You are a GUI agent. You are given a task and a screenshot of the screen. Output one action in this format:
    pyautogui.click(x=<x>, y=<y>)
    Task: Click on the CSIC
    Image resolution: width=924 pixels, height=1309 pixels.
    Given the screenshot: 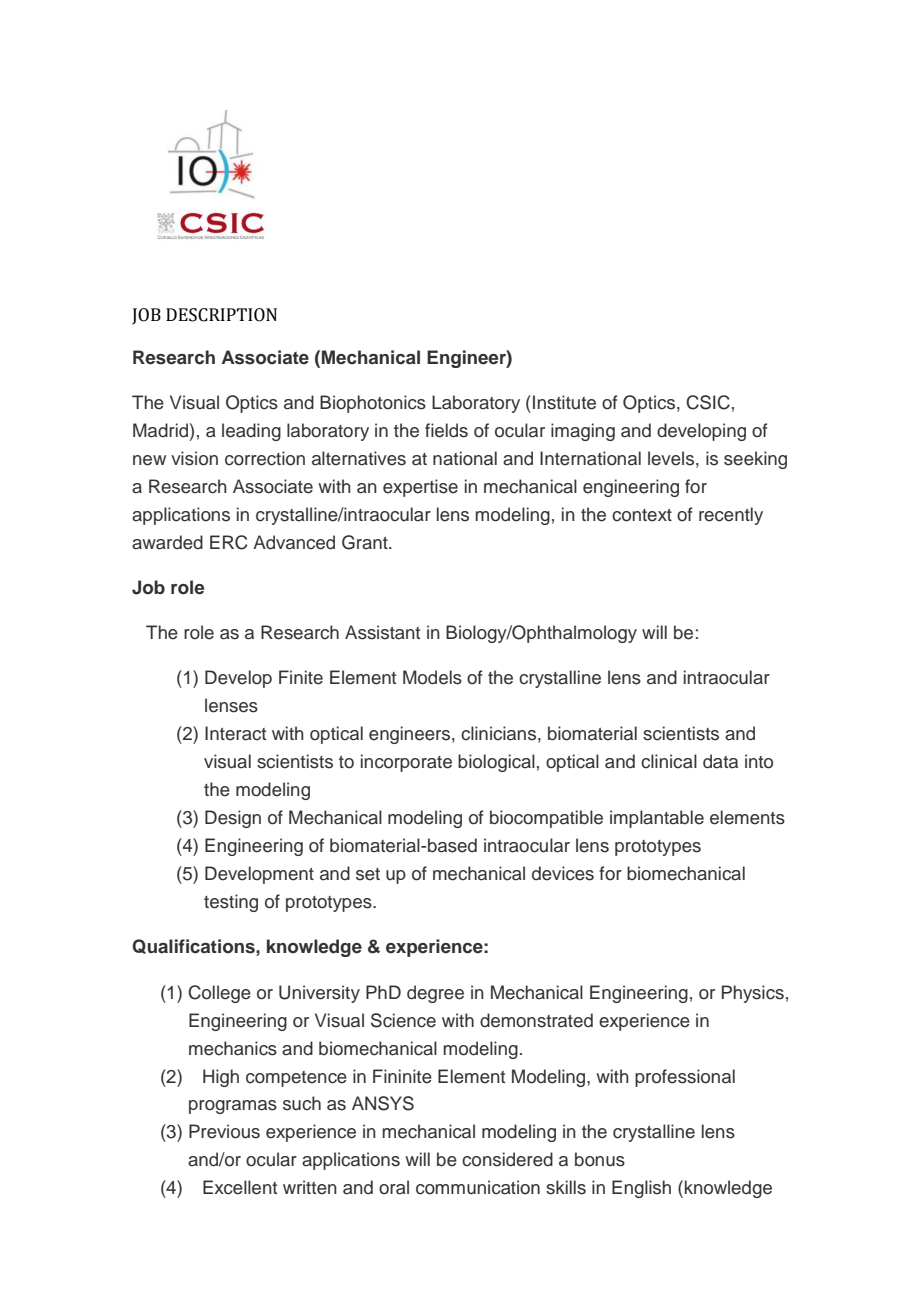 What is the action you would take?
    pyautogui.click(x=708, y=402)
